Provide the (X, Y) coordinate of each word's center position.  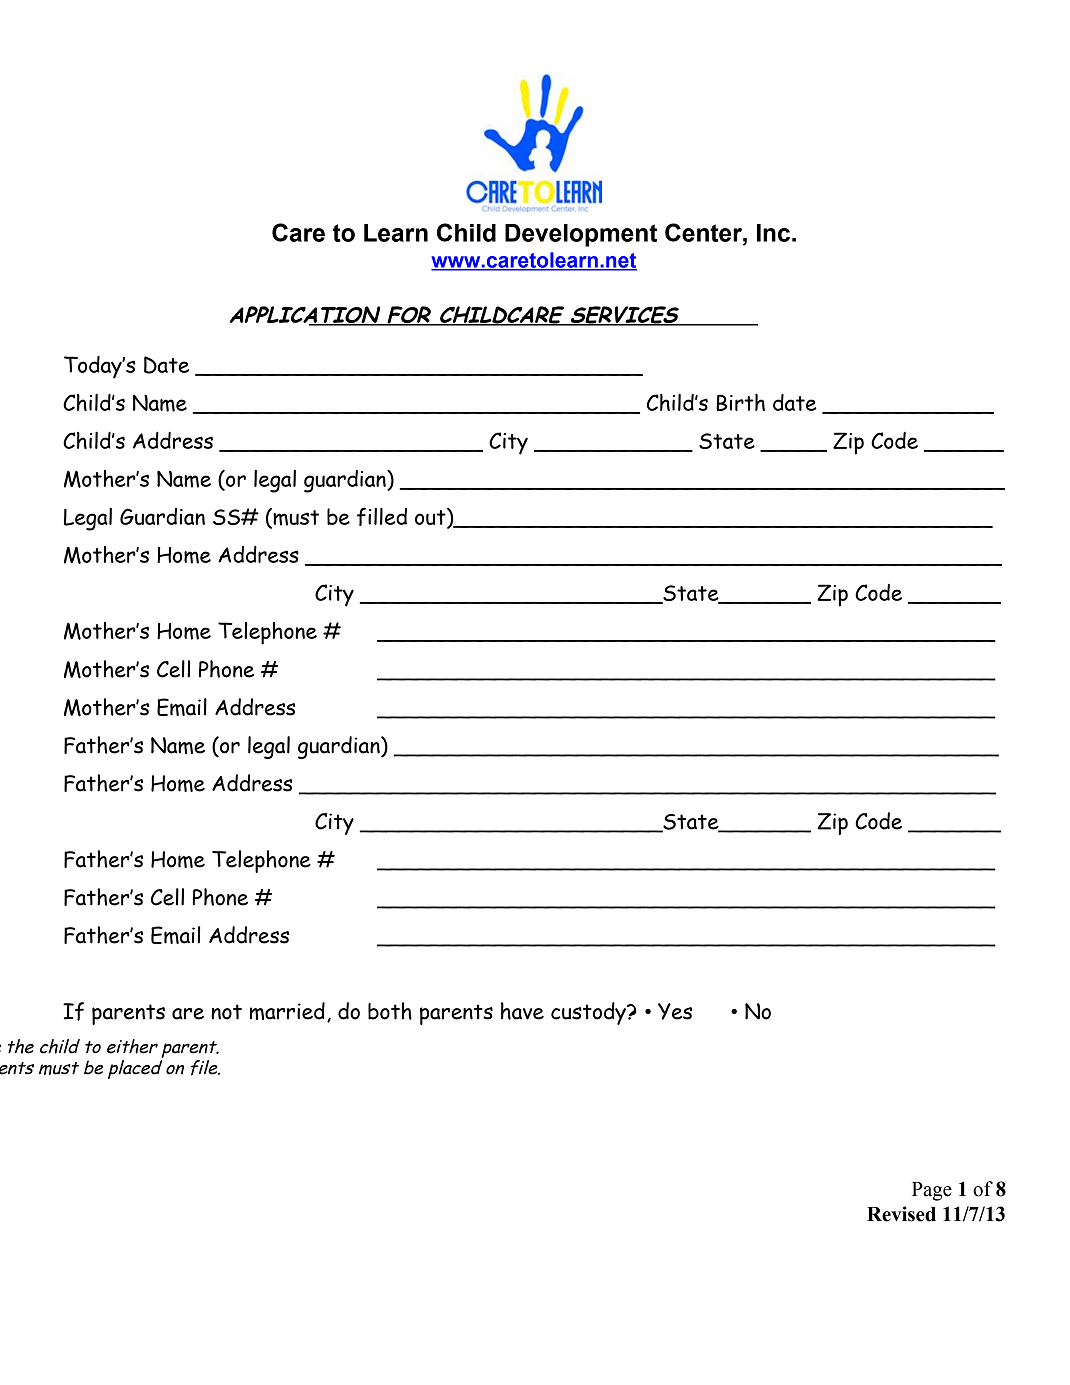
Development (581, 235)
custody (589, 1013)
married (287, 1011)
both (390, 1011)
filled (382, 516)
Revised (901, 1214)
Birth (740, 402)
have (522, 1011)
